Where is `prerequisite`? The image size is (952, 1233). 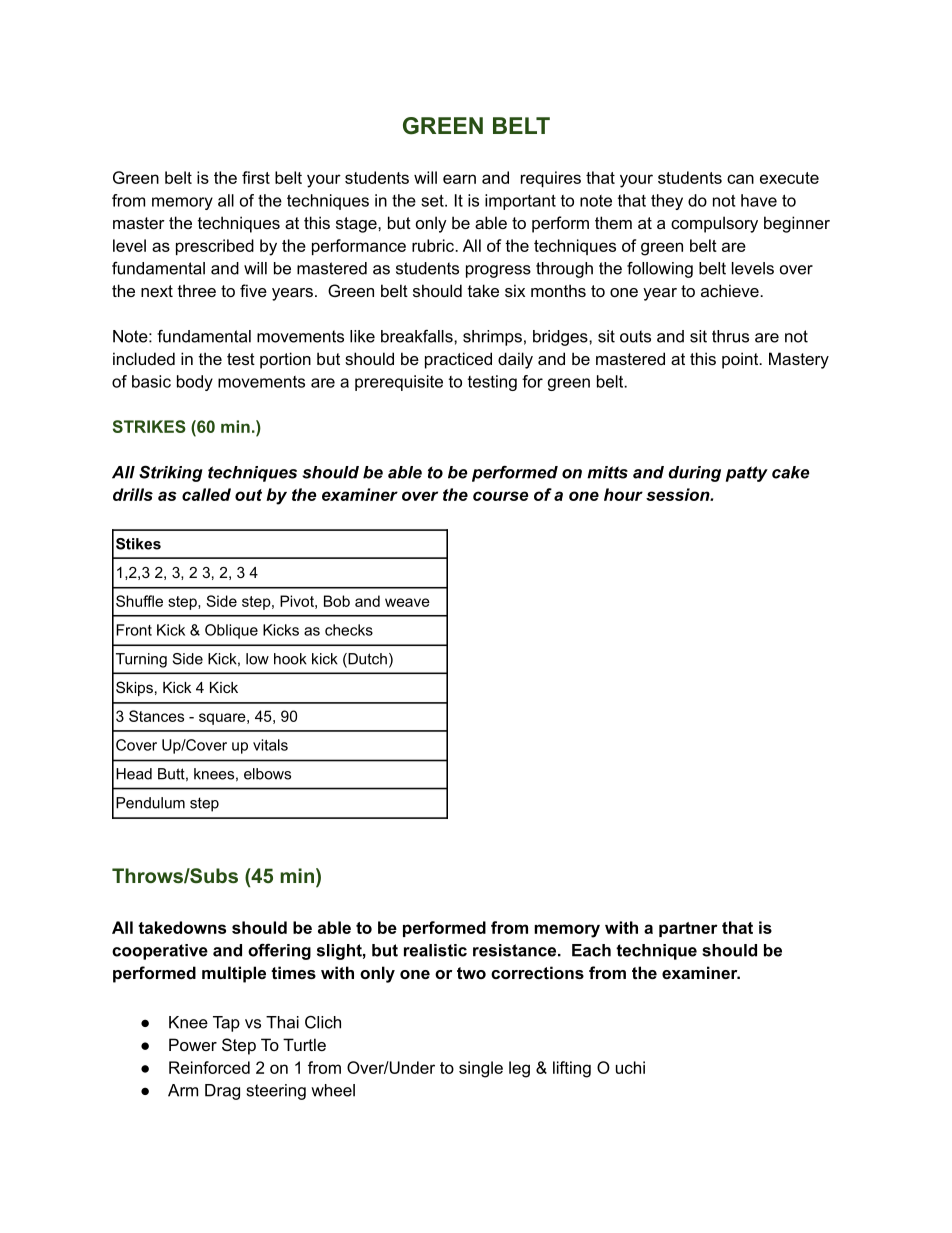
prerequisite is located at coordinates (399, 383).
